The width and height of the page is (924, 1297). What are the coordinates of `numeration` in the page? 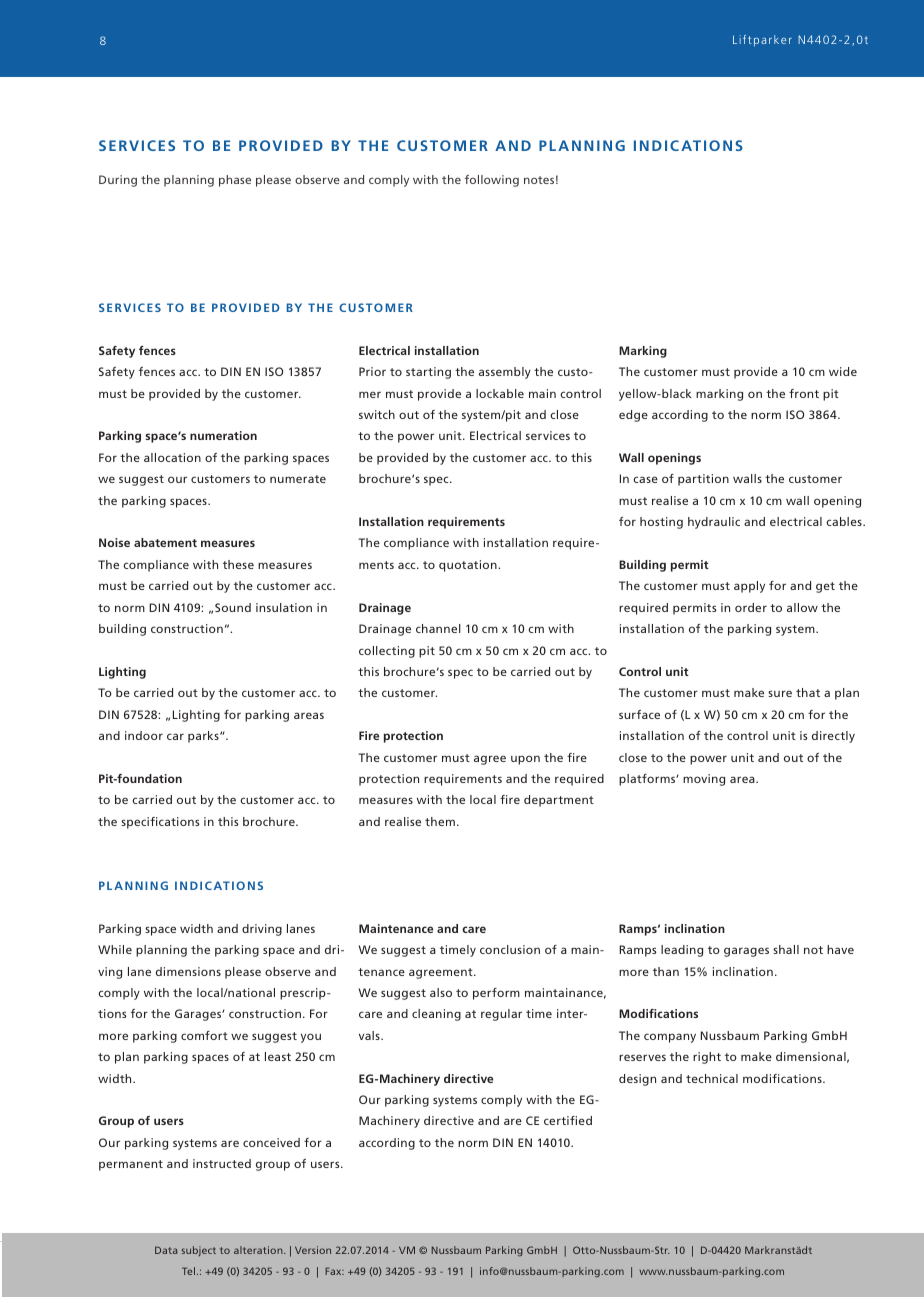 It's located at (223, 435).
